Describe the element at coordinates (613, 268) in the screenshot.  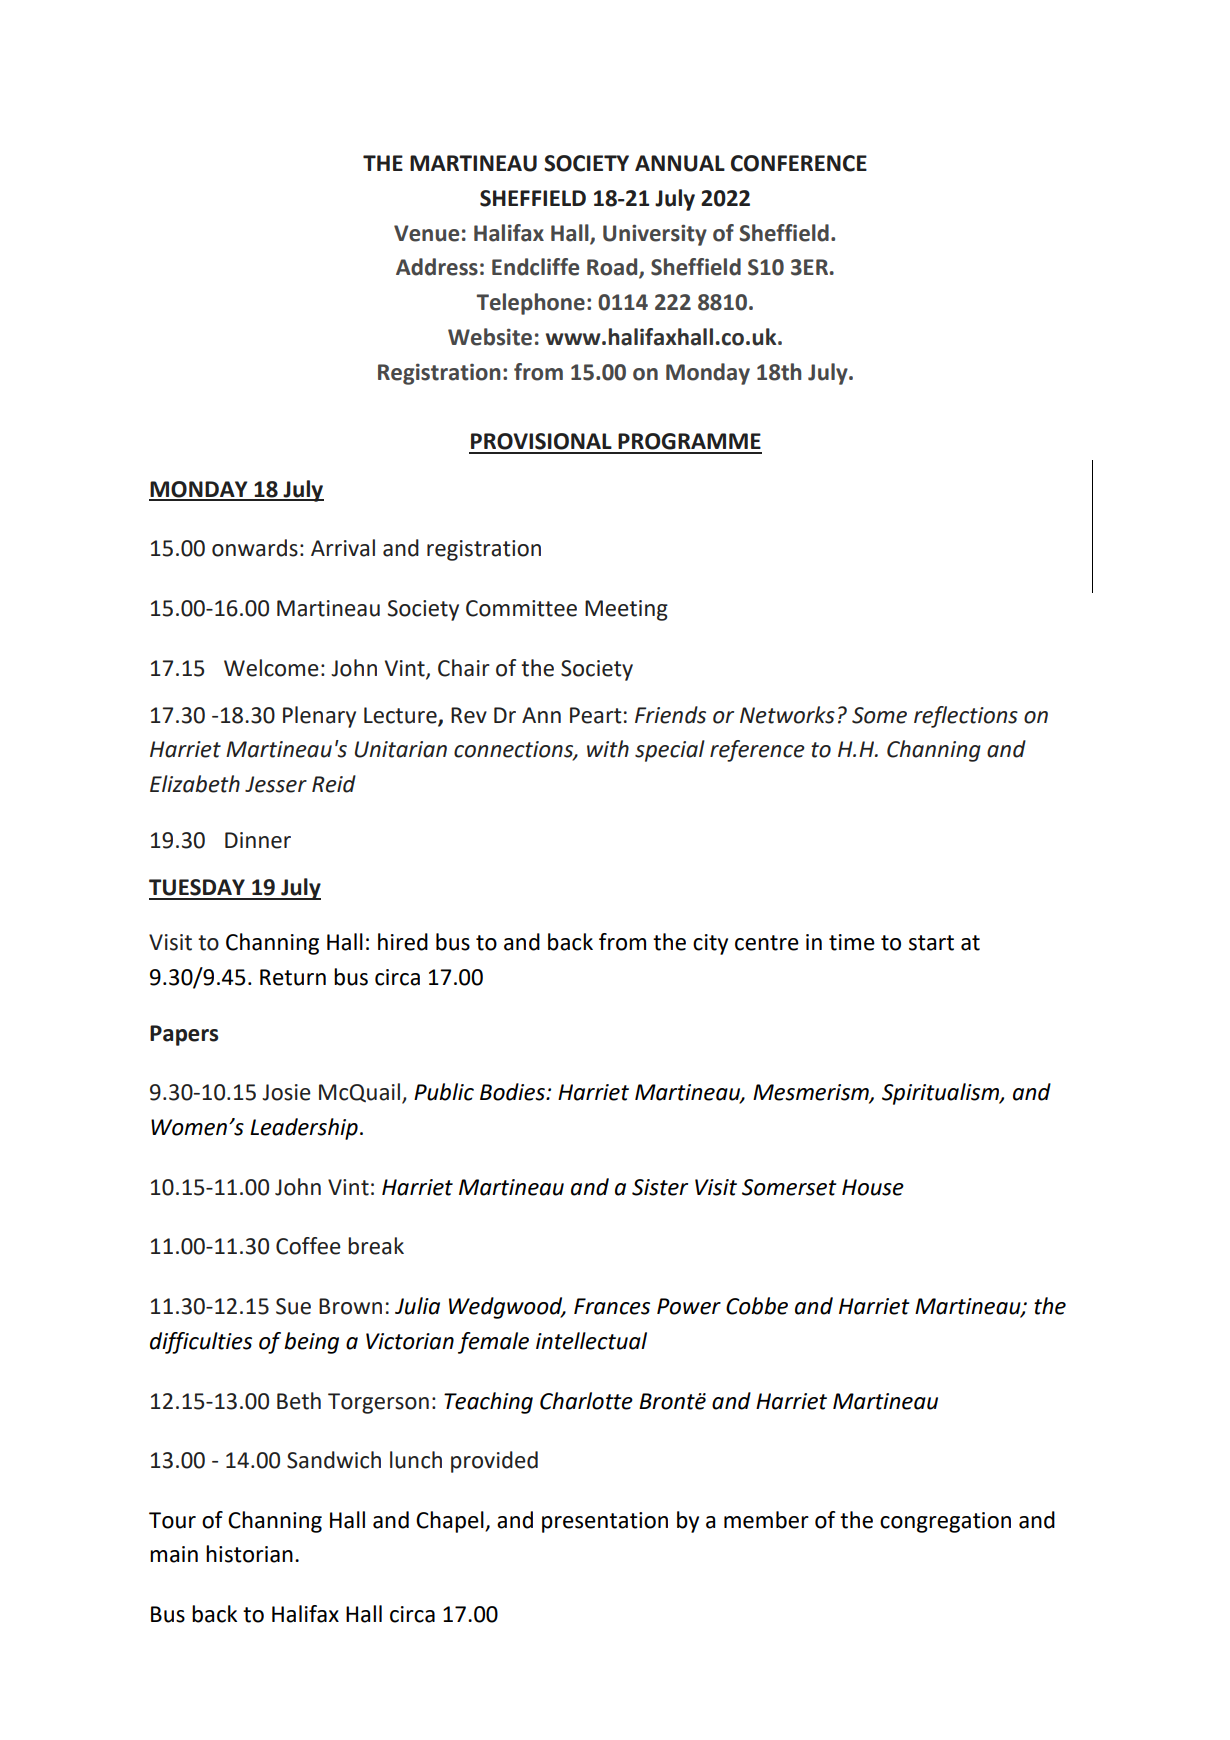
I see `Road` at that location.
